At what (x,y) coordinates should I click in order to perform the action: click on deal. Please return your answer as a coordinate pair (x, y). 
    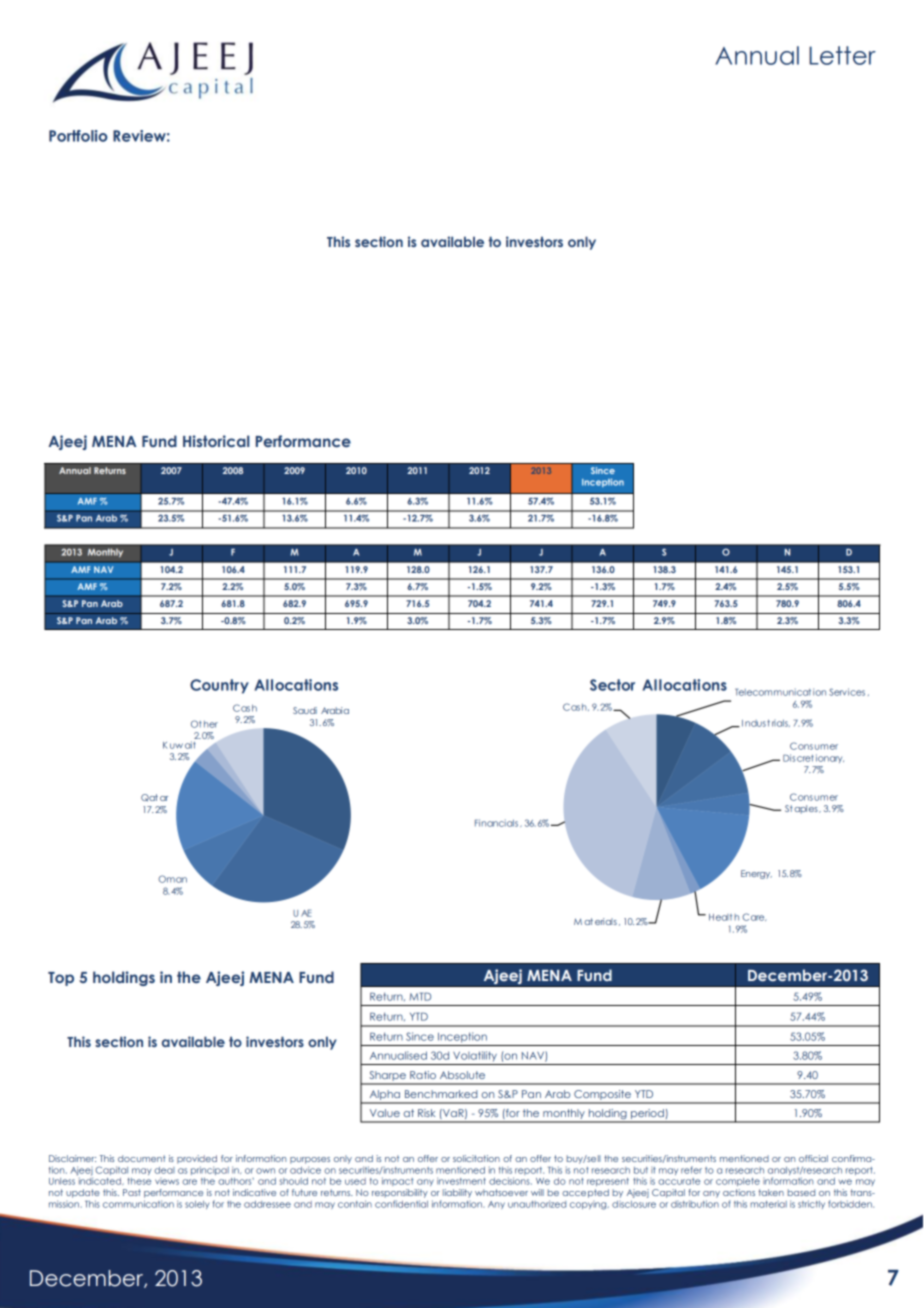
    Looking at the image, I should click on (164, 1170).
